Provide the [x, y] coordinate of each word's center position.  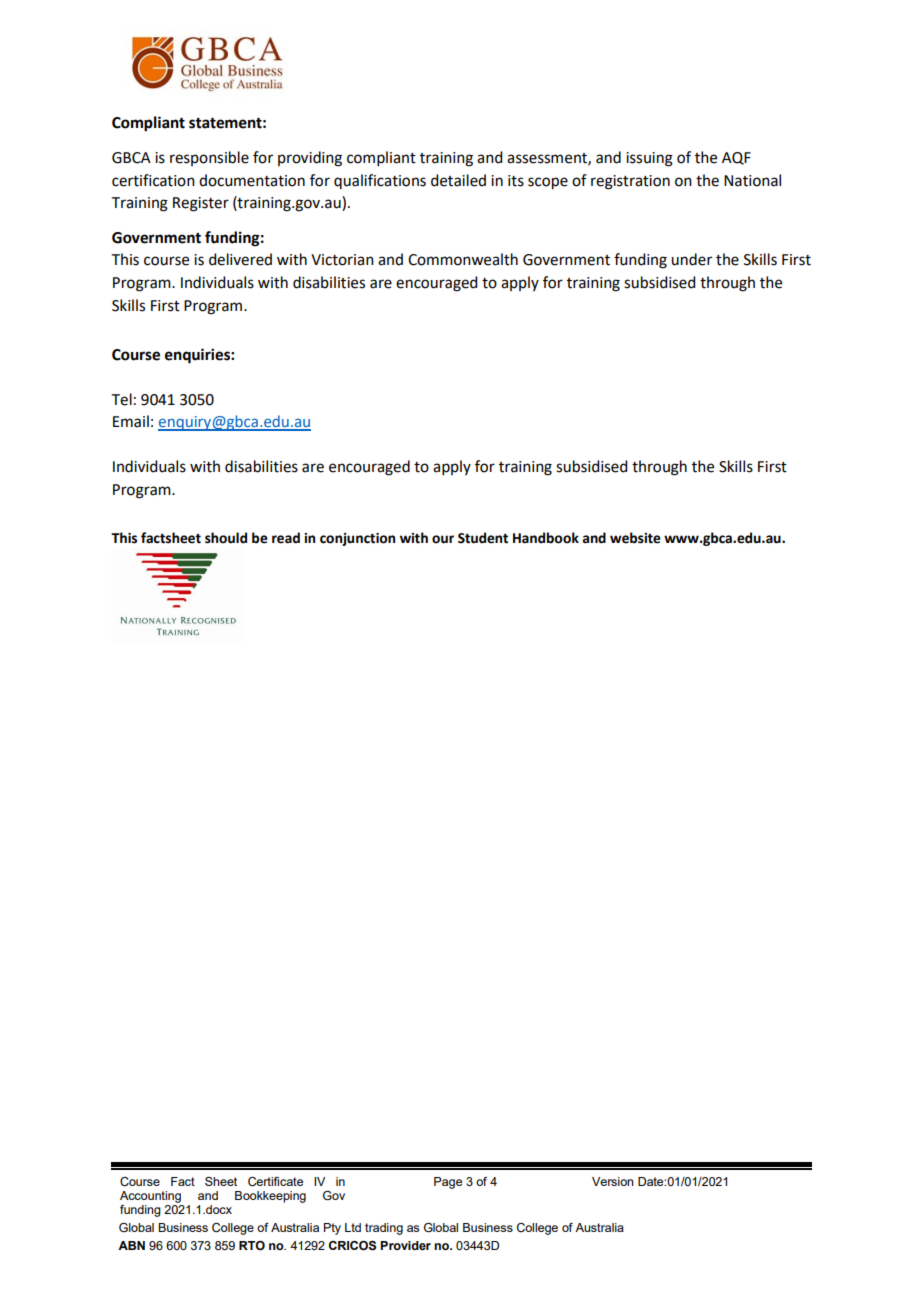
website [635, 538]
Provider [405, 1245]
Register [201, 204]
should [226, 538]
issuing [649, 159]
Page [448, 1183]
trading [384, 1229]
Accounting [150, 1197]
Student [483, 538]
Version [613, 1181]
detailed [458, 180]
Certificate [275, 1182]
